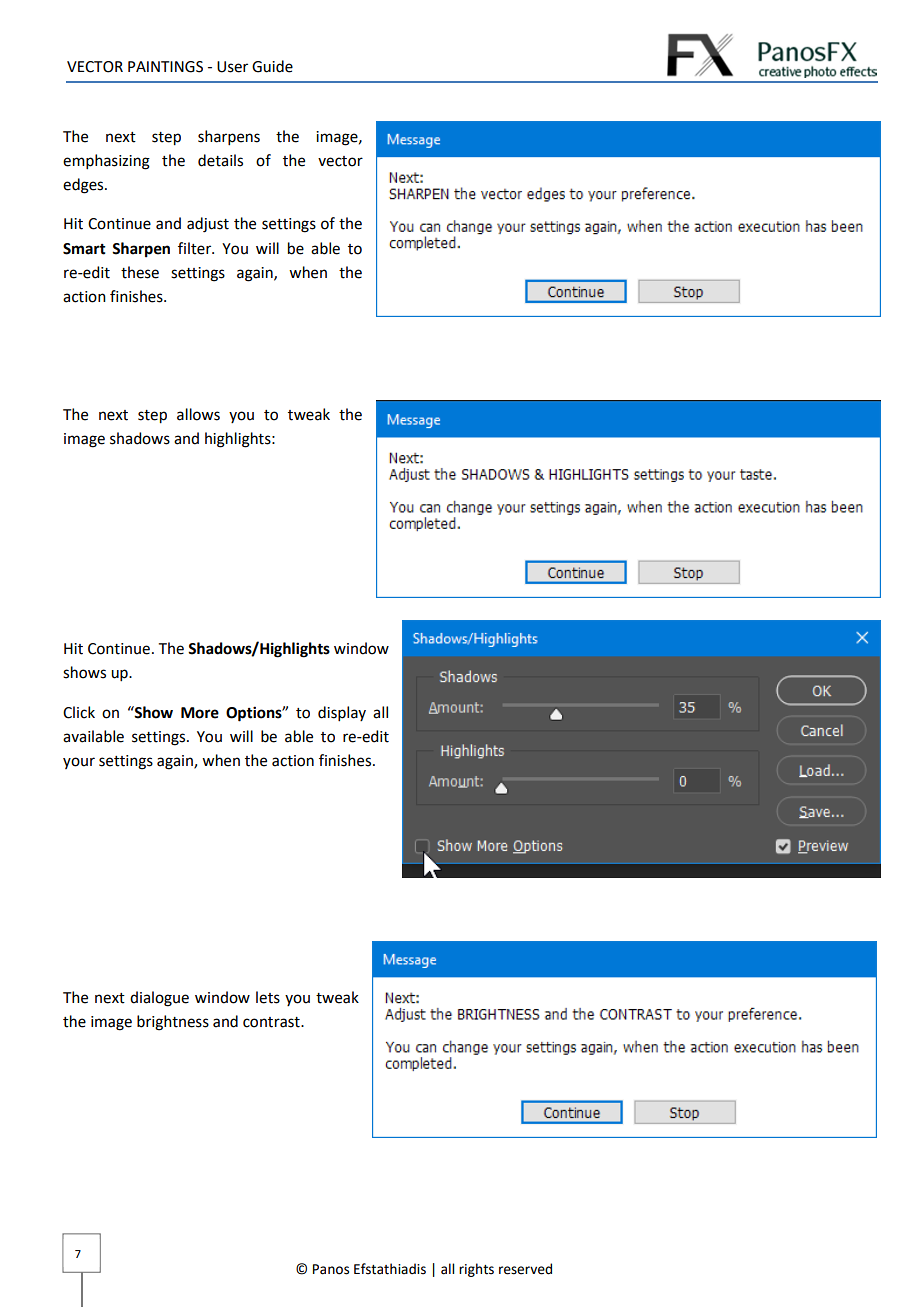  I want to click on filter, so click(196, 248).
